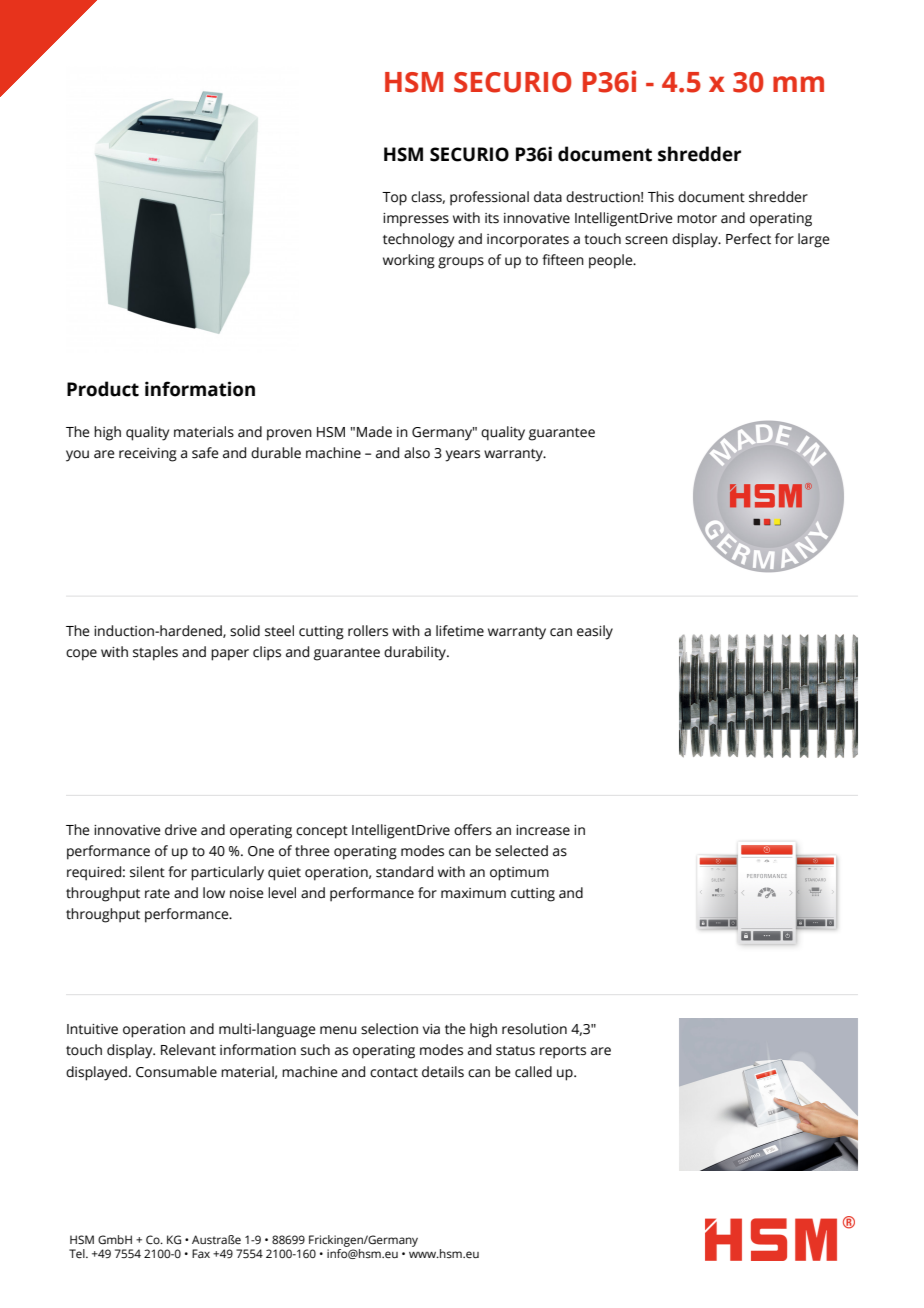 The image size is (924, 1308). Describe the element at coordinates (443, 1072) in the image. I see `details` at that location.
